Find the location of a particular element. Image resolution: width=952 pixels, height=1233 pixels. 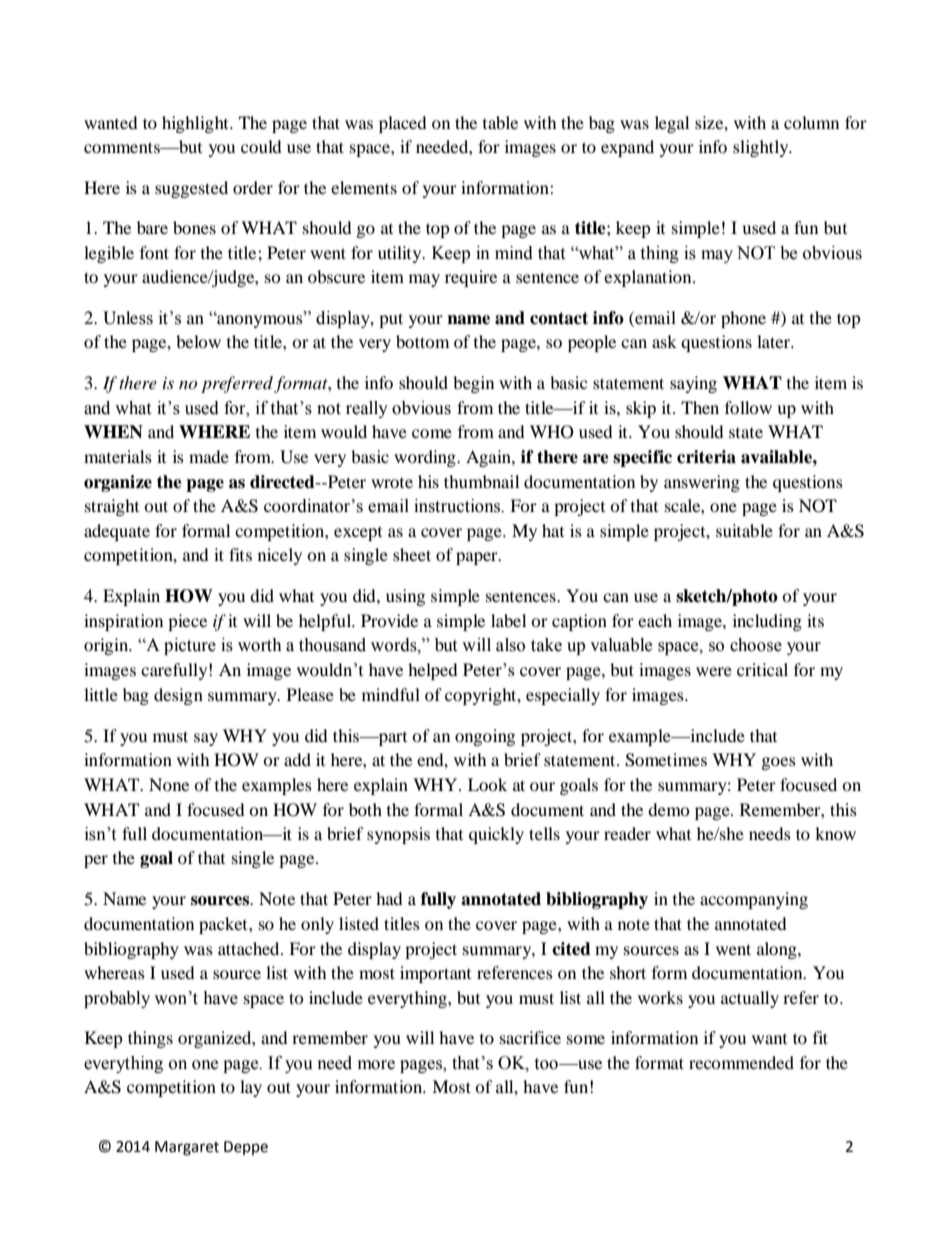

below is located at coordinates (198, 341).
